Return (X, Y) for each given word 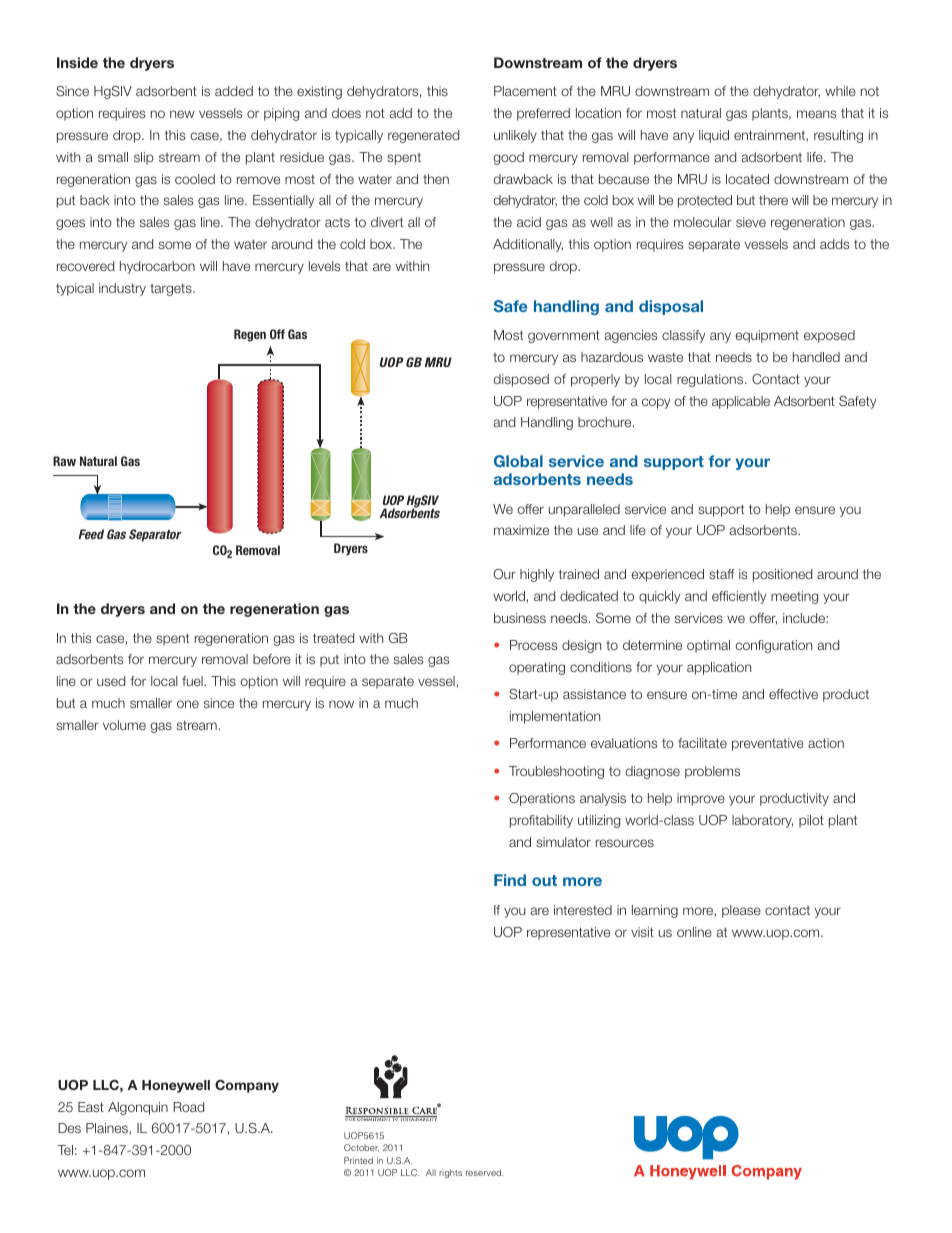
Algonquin (138, 1108)
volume (124, 725)
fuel (193, 681)
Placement (525, 91)
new (182, 114)
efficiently (739, 597)
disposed (521, 380)
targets (172, 289)
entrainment (770, 136)
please (741, 911)
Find (510, 880)
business (520, 618)
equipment (767, 336)
